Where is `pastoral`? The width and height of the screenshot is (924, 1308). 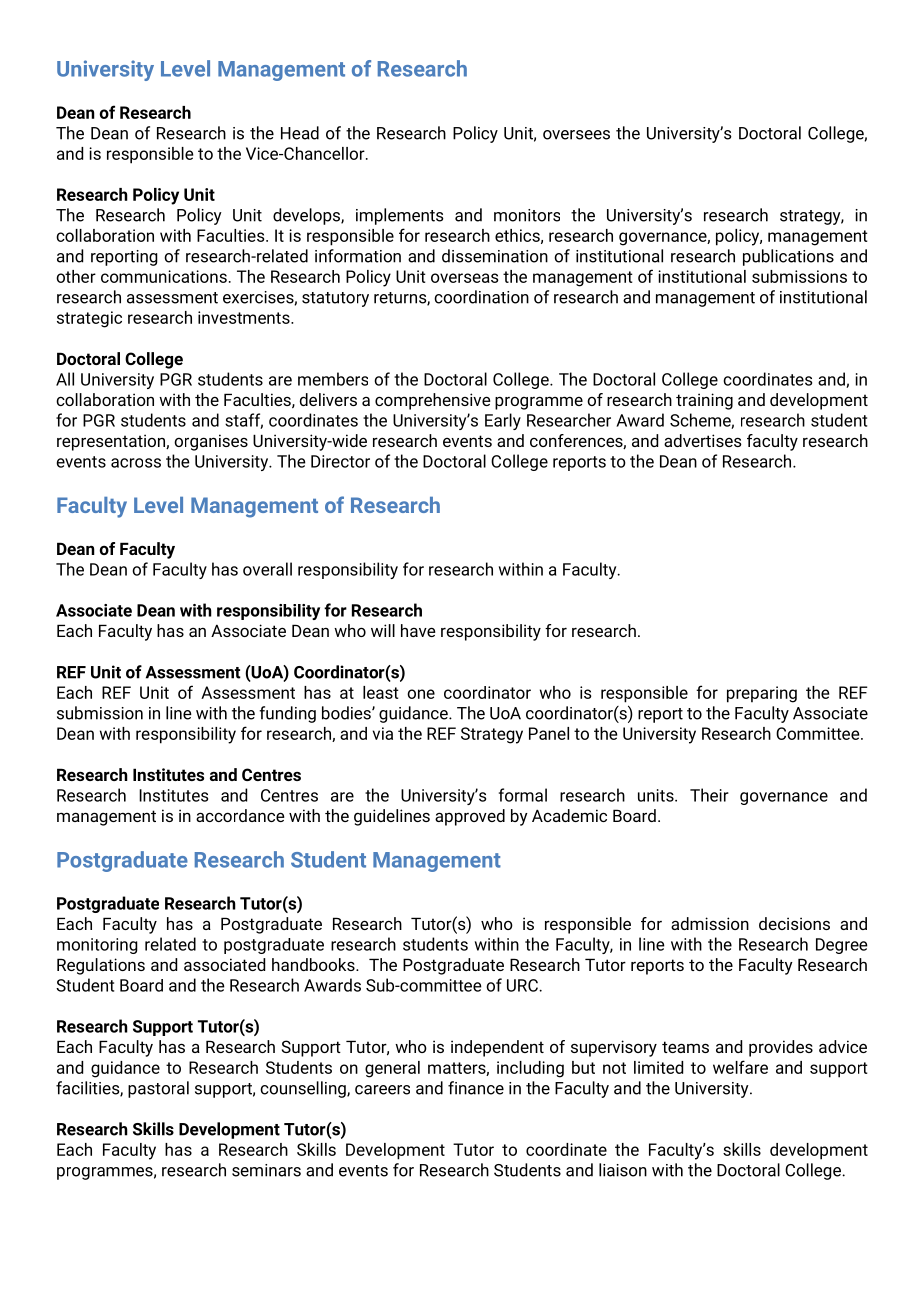
pastoral is located at coordinates (158, 1089).
